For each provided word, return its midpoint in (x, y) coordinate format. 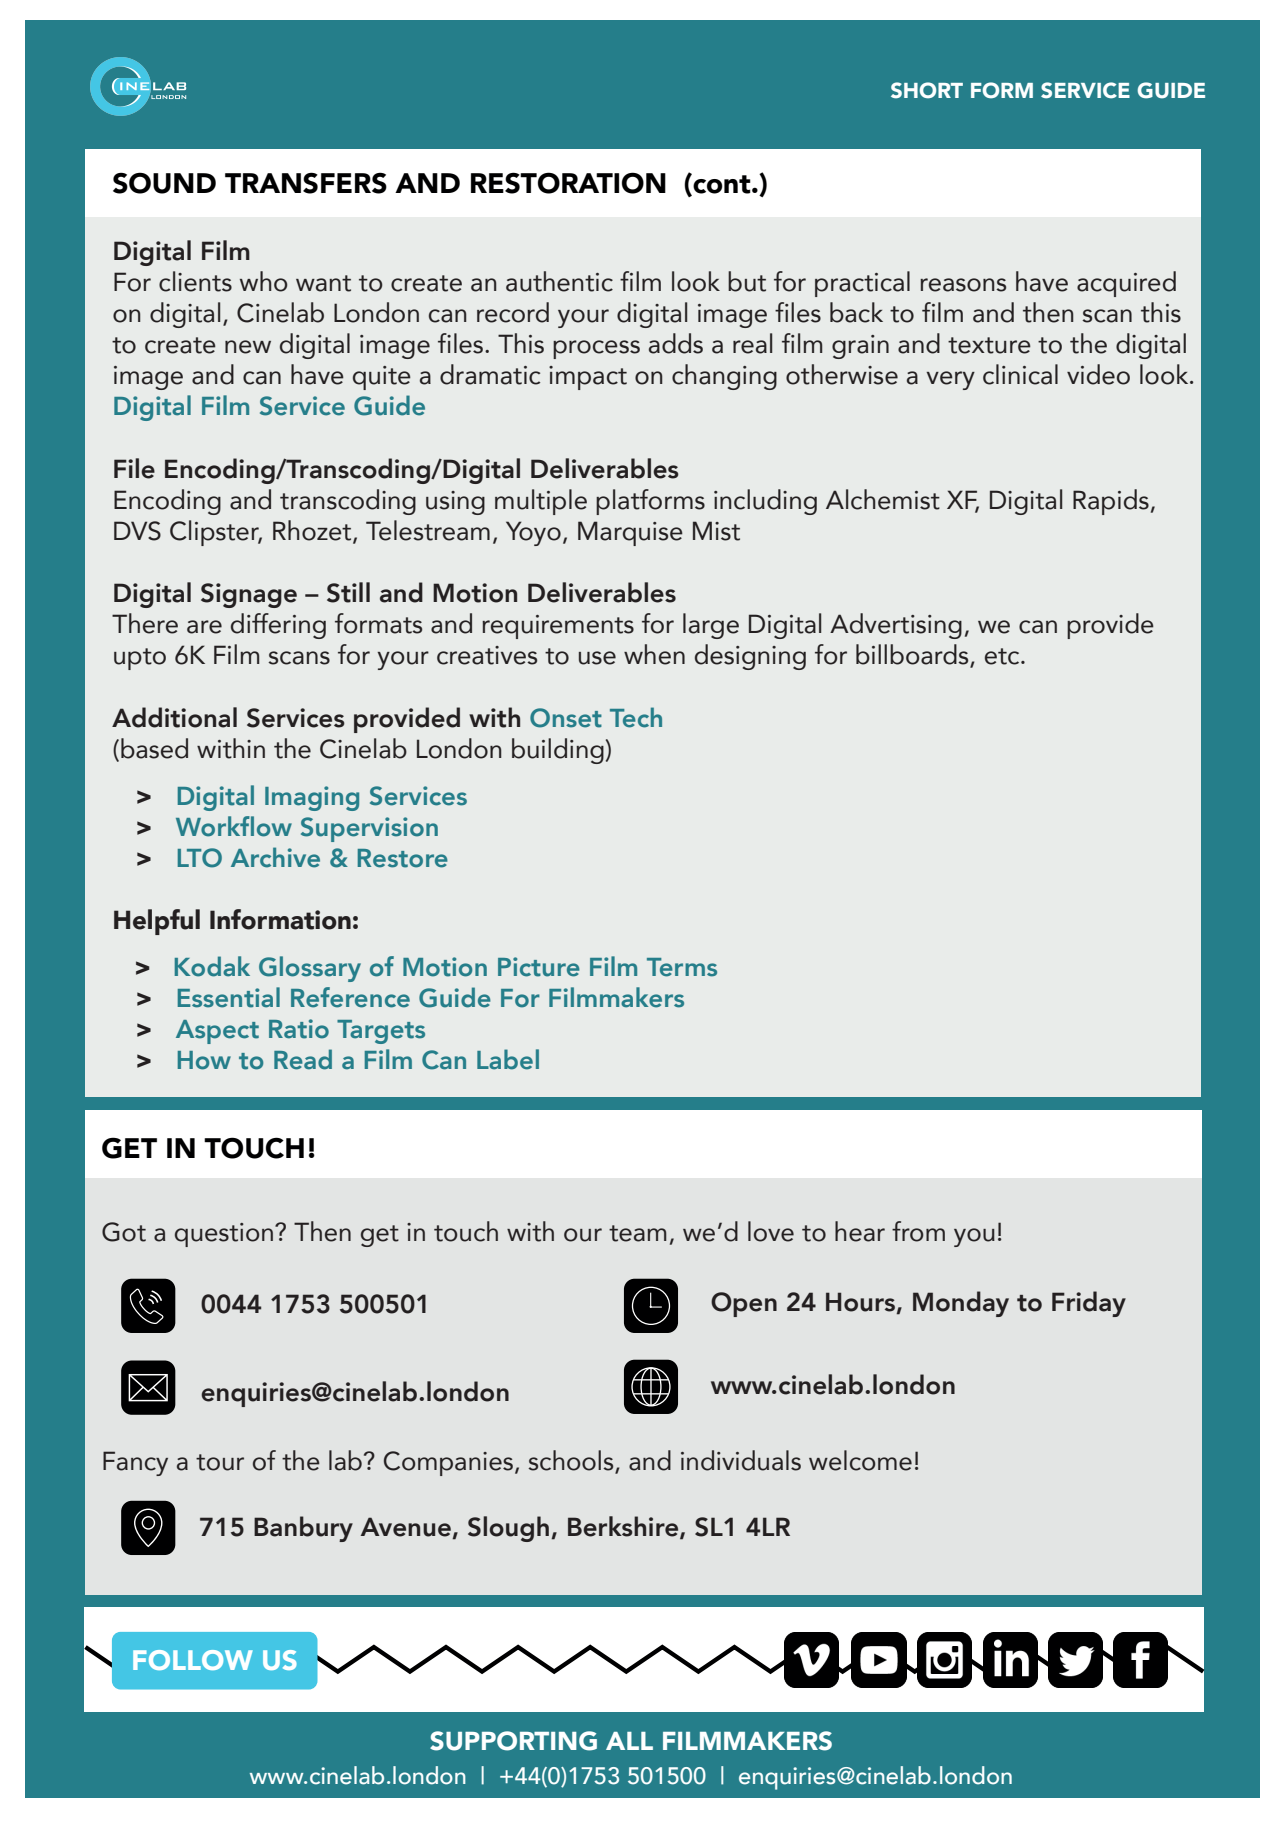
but (747, 281)
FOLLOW (193, 1660)
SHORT (927, 90)
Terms (682, 967)
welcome (860, 1460)
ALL (629, 1741)
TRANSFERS (306, 183)
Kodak (212, 966)
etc (1003, 656)
